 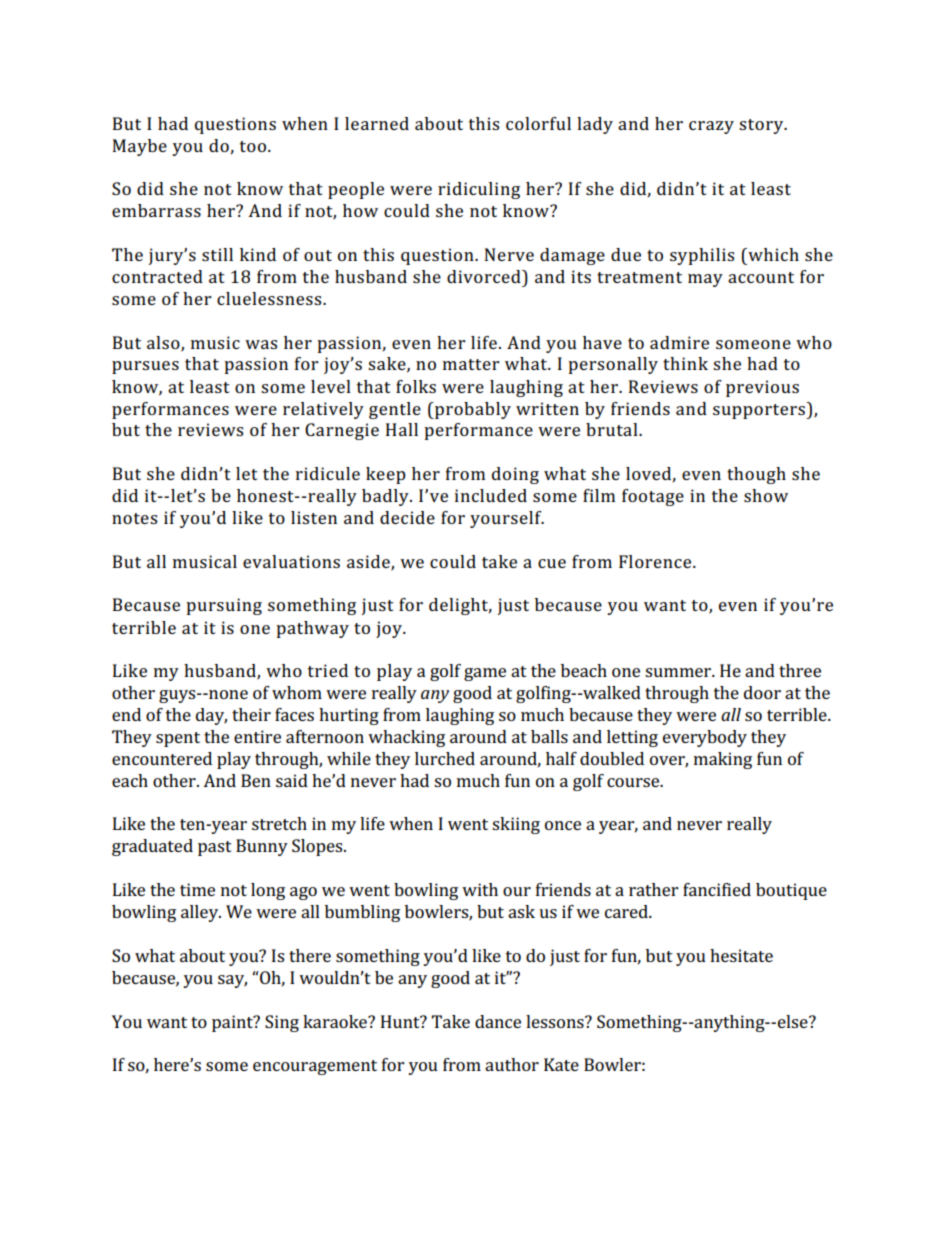 What do you see at coordinates (479, 190) in the page?
I see `ridiculing` at bounding box center [479, 190].
